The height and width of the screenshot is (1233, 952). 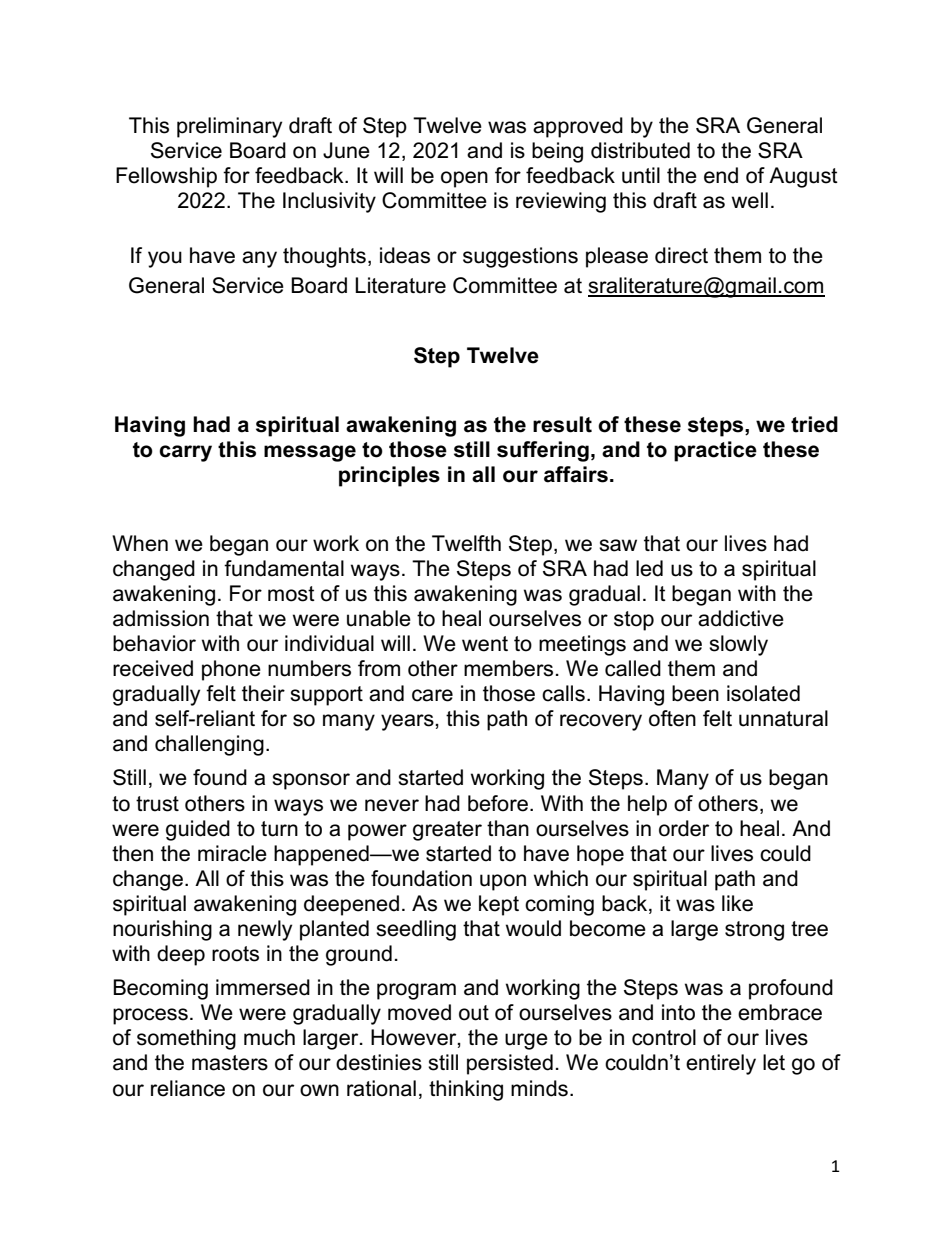 I want to click on carry, so click(x=185, y=453).
